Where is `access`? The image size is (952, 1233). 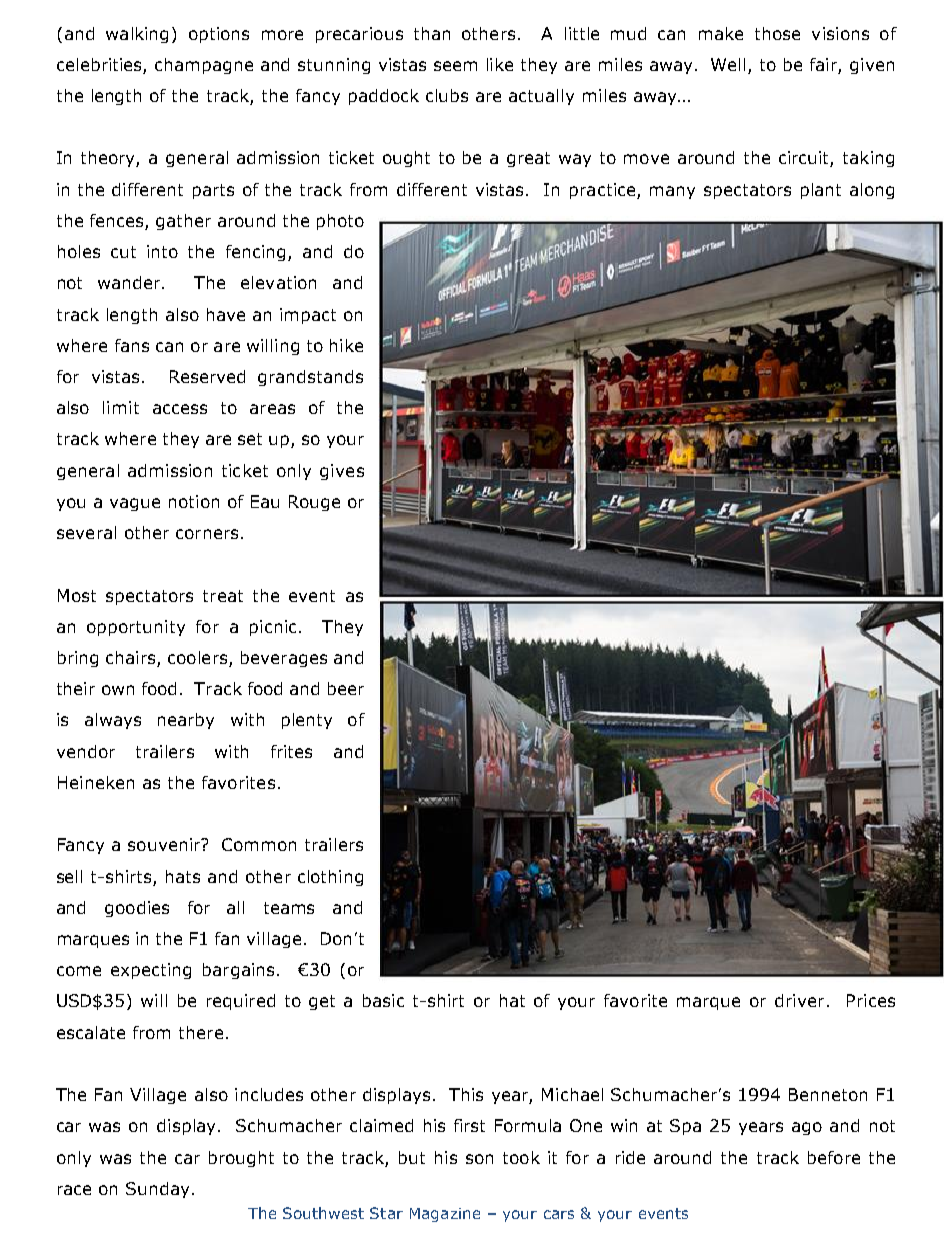
access is located at coordinates (180, 409).
